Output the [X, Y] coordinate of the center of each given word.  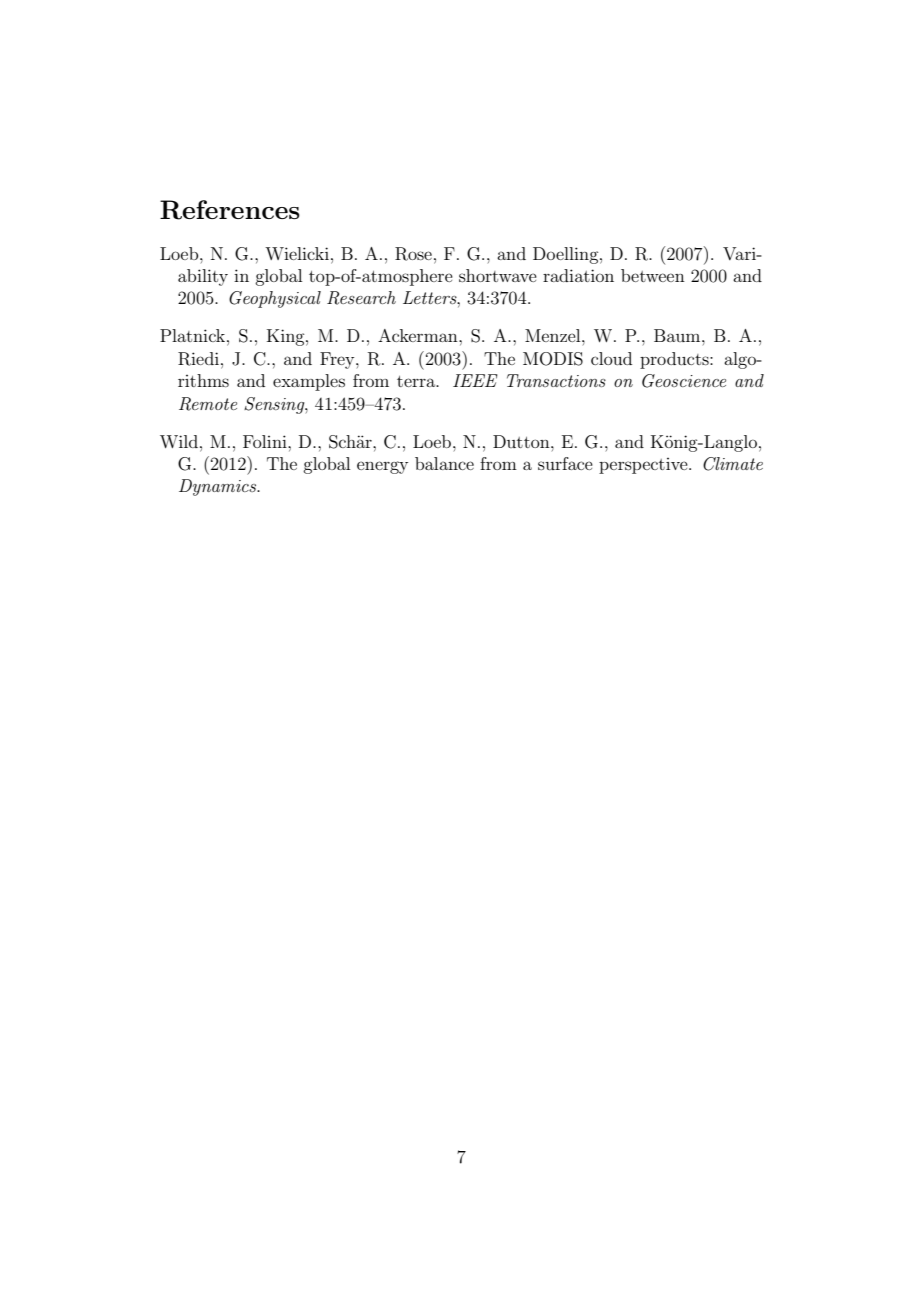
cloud [611, 358]
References [230, 210]
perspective [644, 466]
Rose [413, 254]
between [653, 275]
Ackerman [419, 335]
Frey [338, 360]
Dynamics [219, 487]
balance [444, 463]
